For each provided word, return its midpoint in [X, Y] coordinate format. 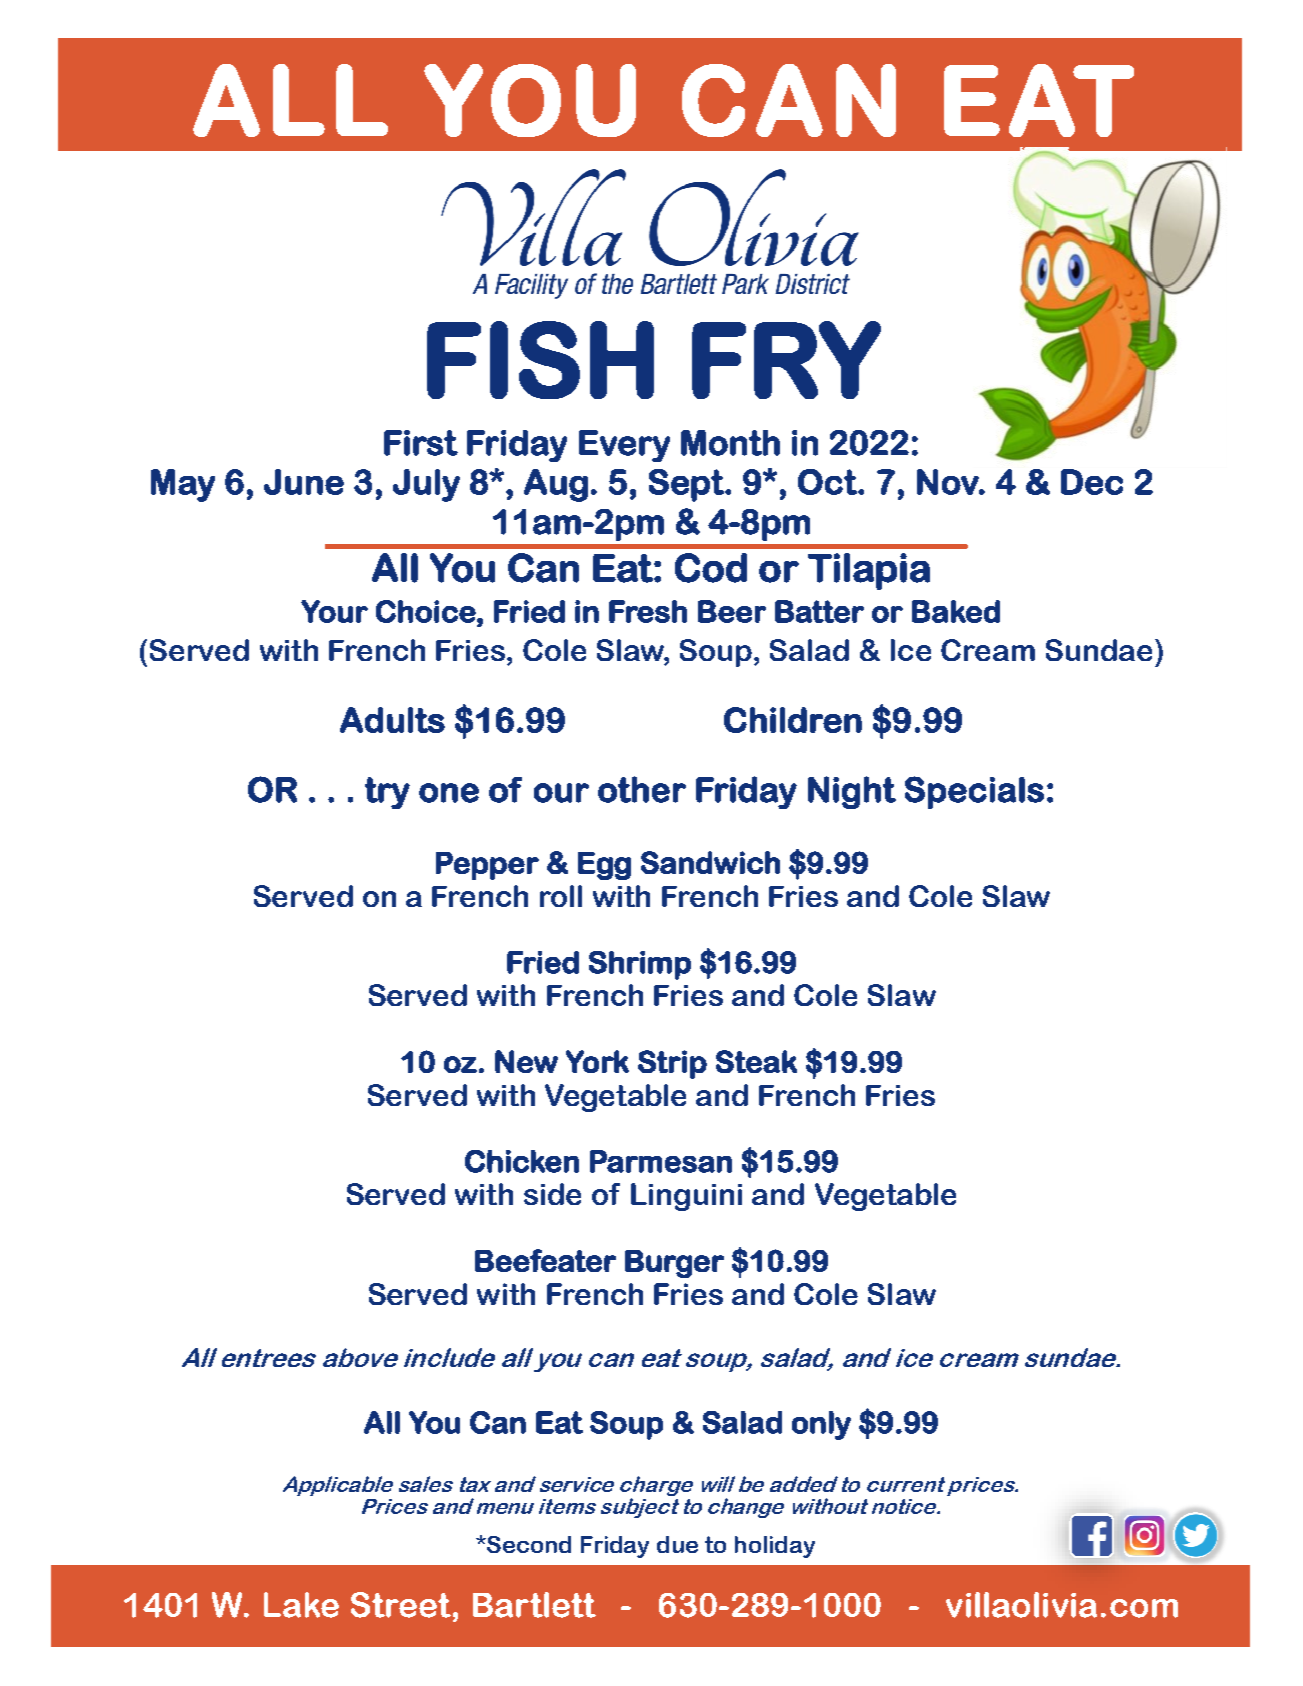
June [304, 482]
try [387, 793]
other [642, 789]
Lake [301, 1605]
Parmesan [661, 1161]
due [677, 1544]
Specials [974, 792]
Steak [756, 1061]
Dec [1092, 482]
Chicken [522, 1161]
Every [624, 446]
